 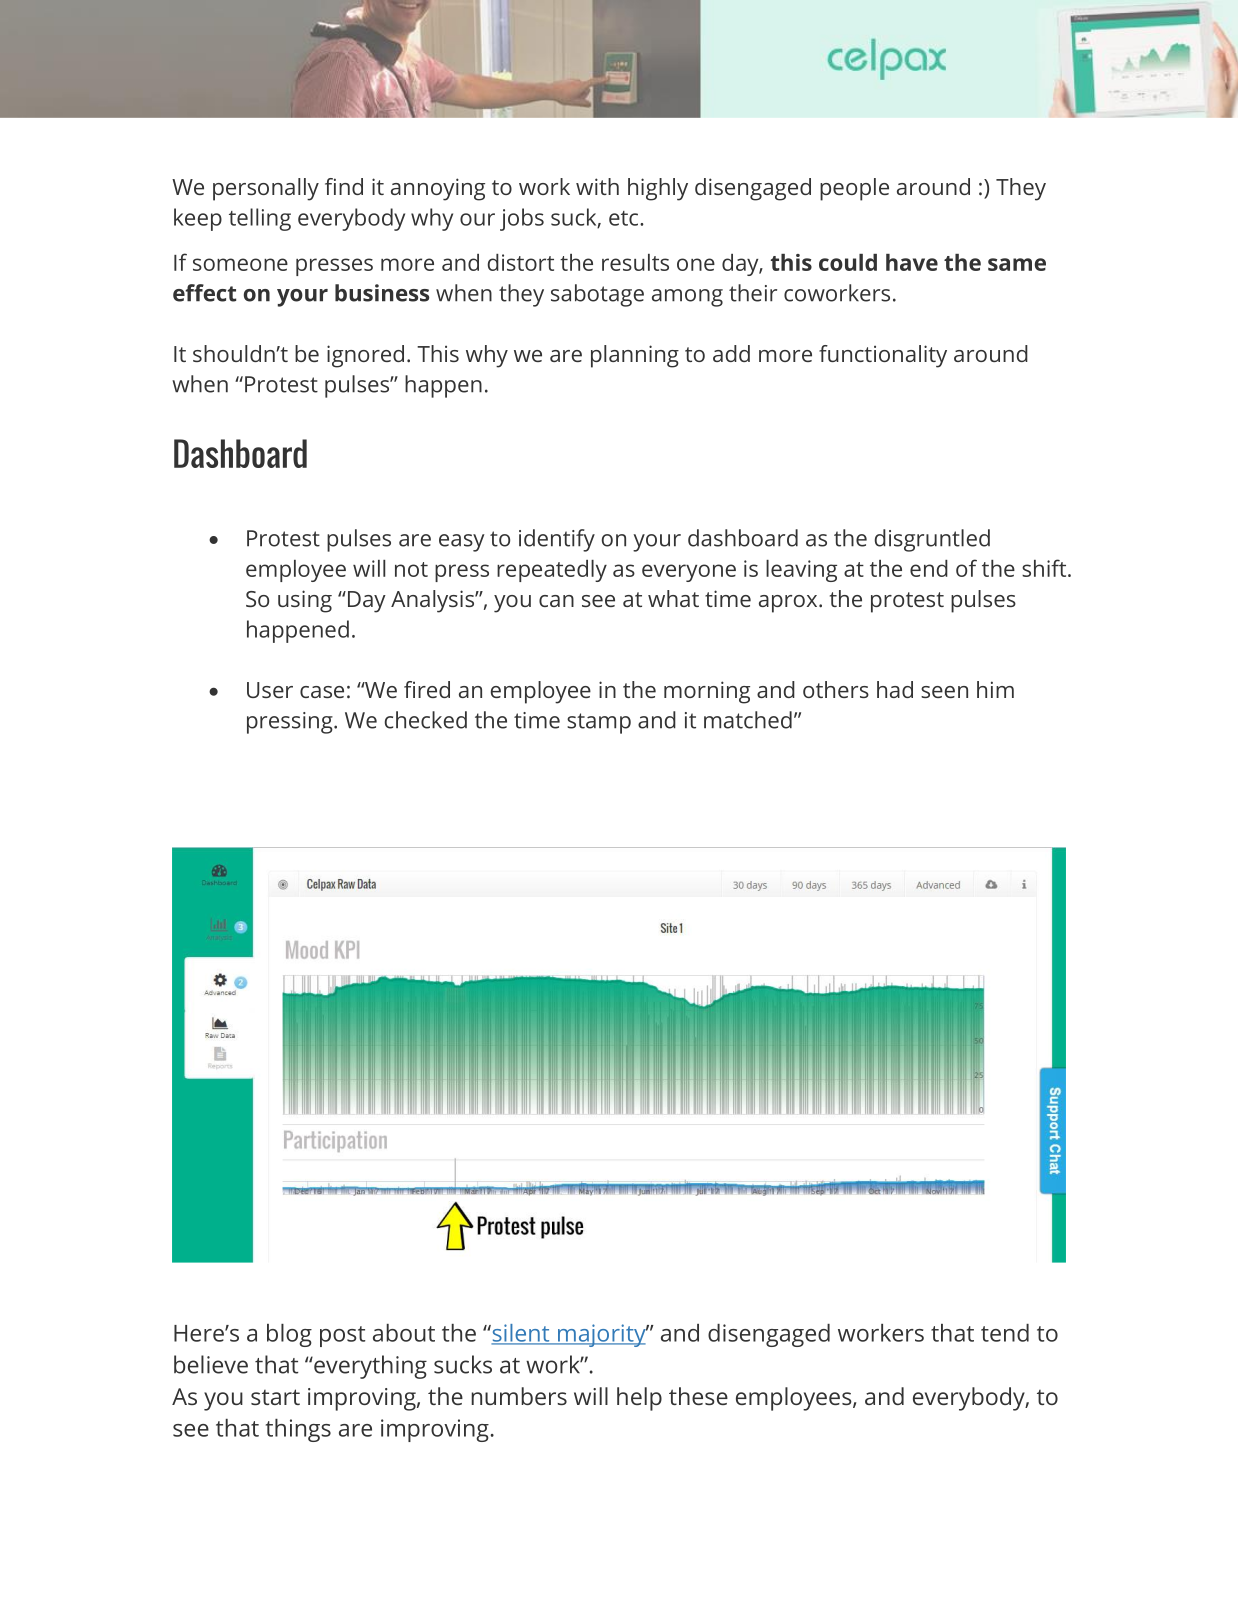 What do you see at coordinates (260, 219) in the screenshot?
I see `telling` at bounding box center [260, 219].
